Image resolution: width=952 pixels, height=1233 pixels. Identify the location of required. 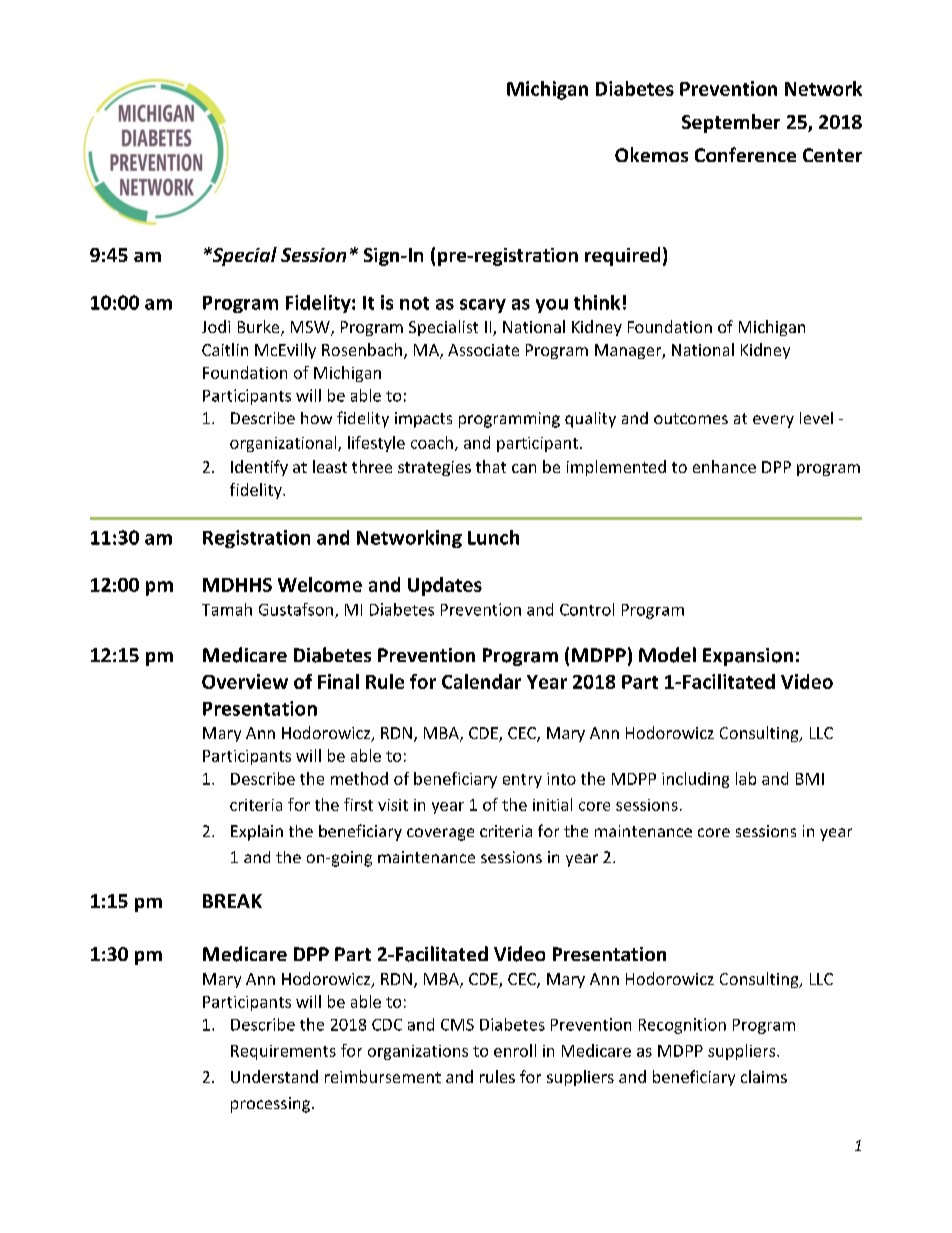
(622, 256).
